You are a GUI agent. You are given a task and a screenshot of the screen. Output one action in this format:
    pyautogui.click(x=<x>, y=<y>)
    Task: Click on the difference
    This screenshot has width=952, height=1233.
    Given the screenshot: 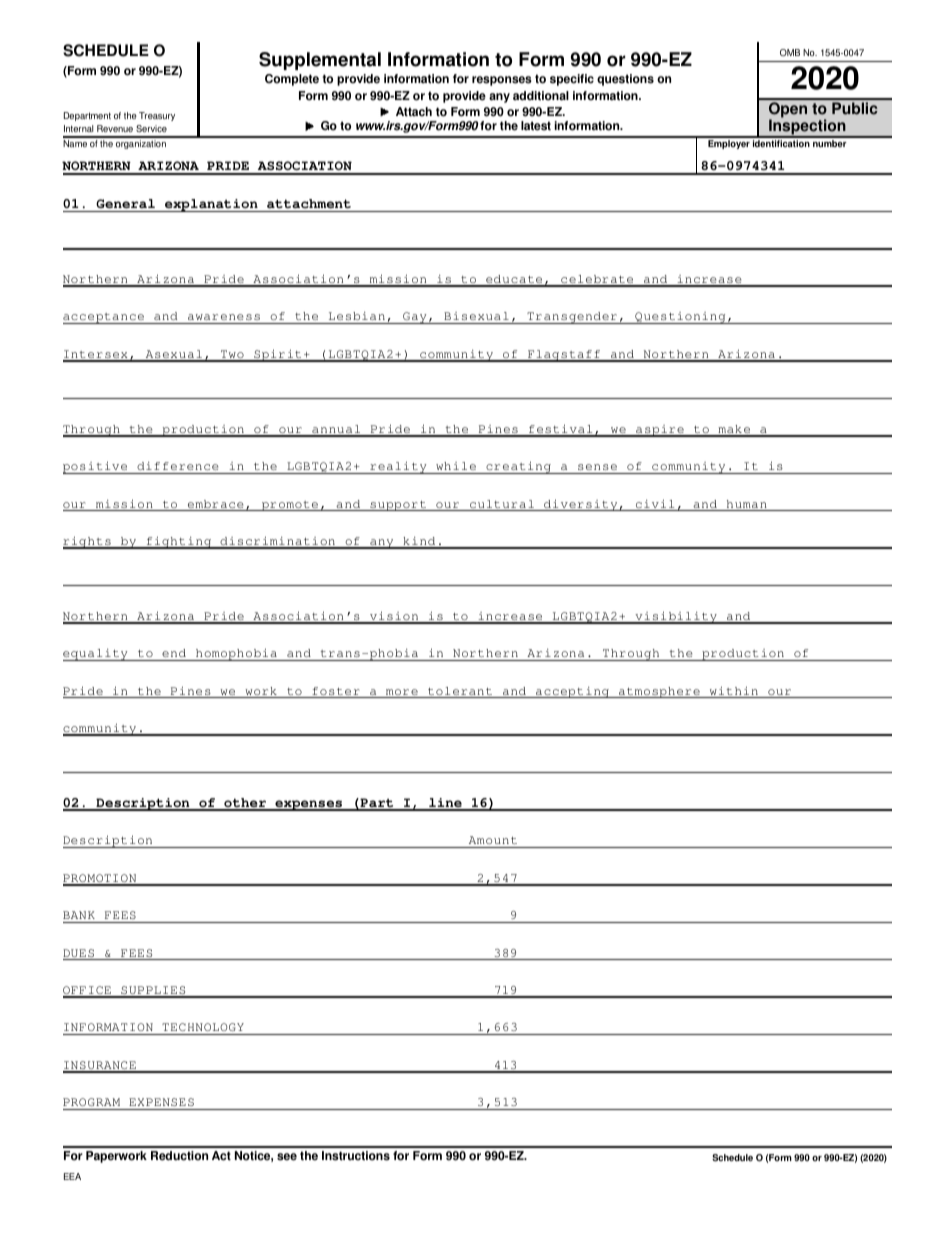 What is the action you would take?
    pyautogui.click(x=178, y=466)
